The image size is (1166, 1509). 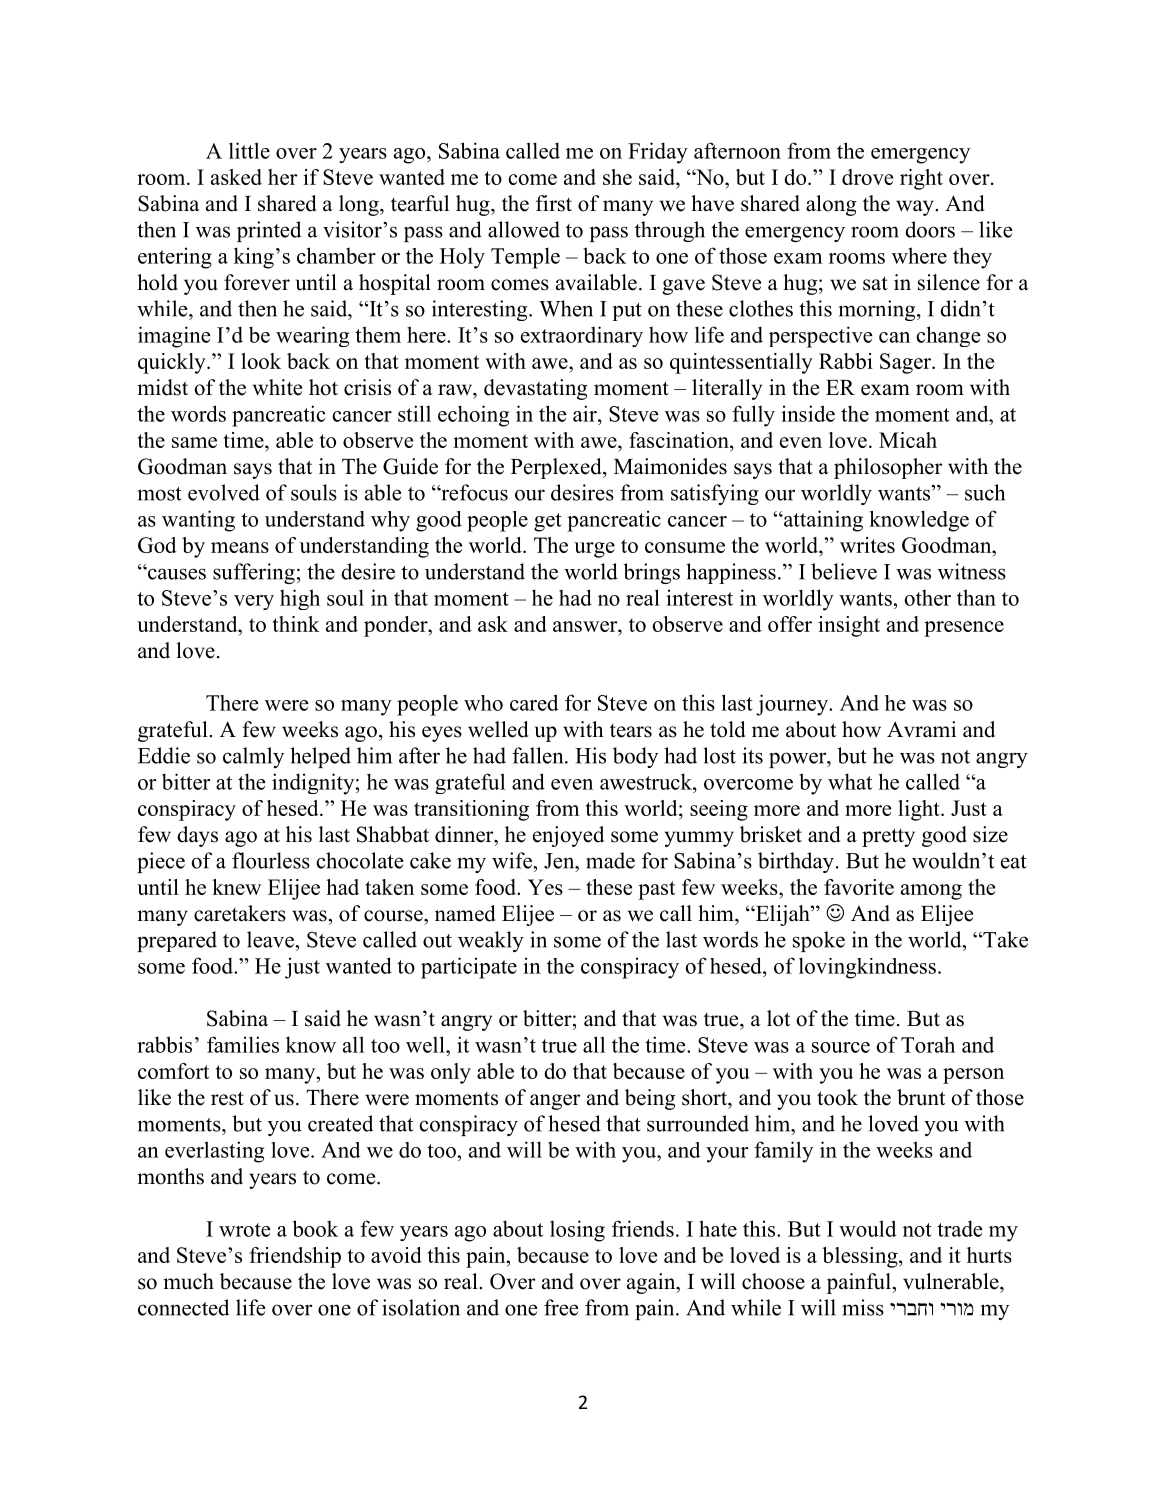 What do you see at coordinates (245, 1230) in the image?
I see `wrote` at bounding box center [245, 1230].
